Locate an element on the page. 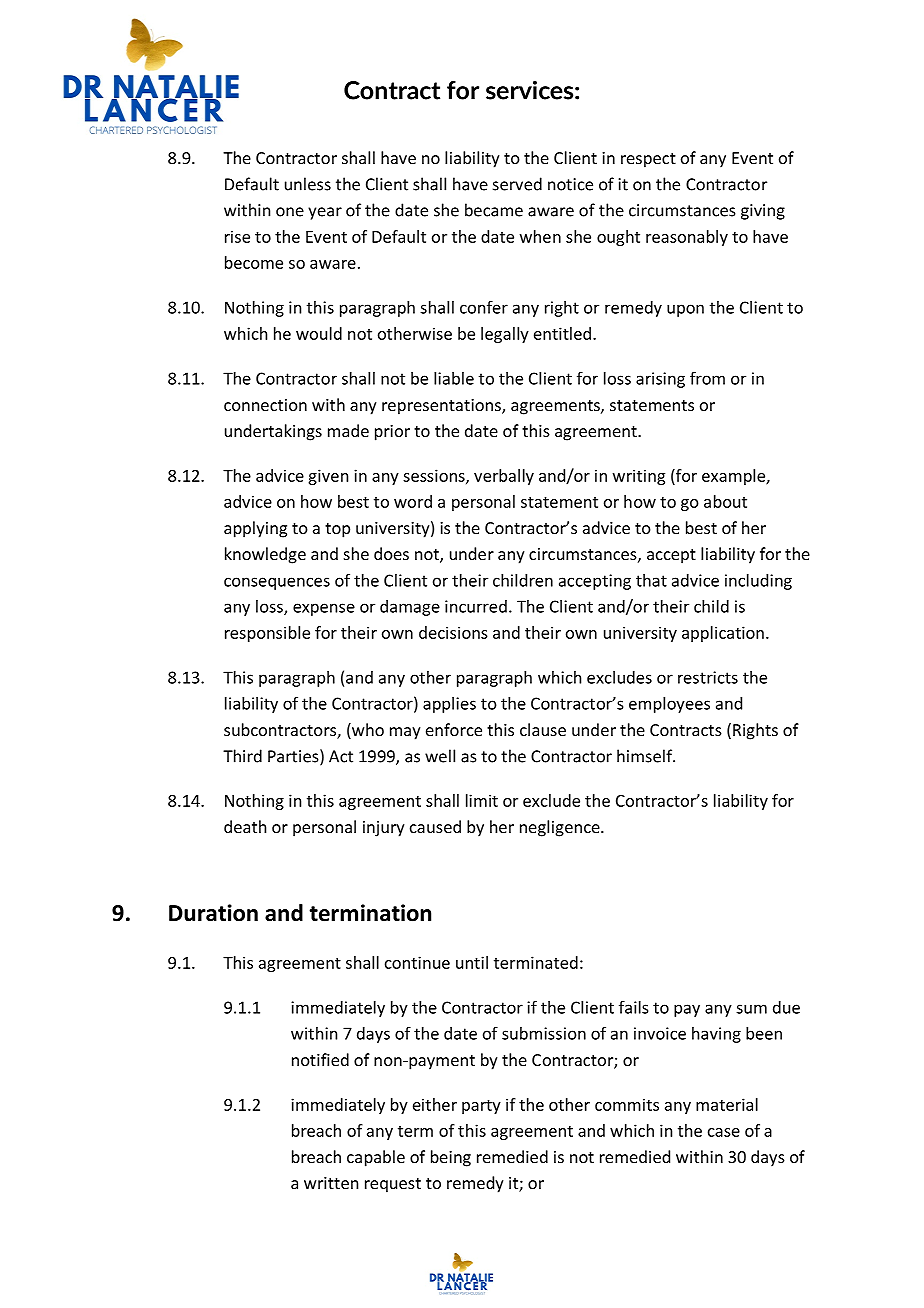  restricts is located at coordinates (708, 677).
